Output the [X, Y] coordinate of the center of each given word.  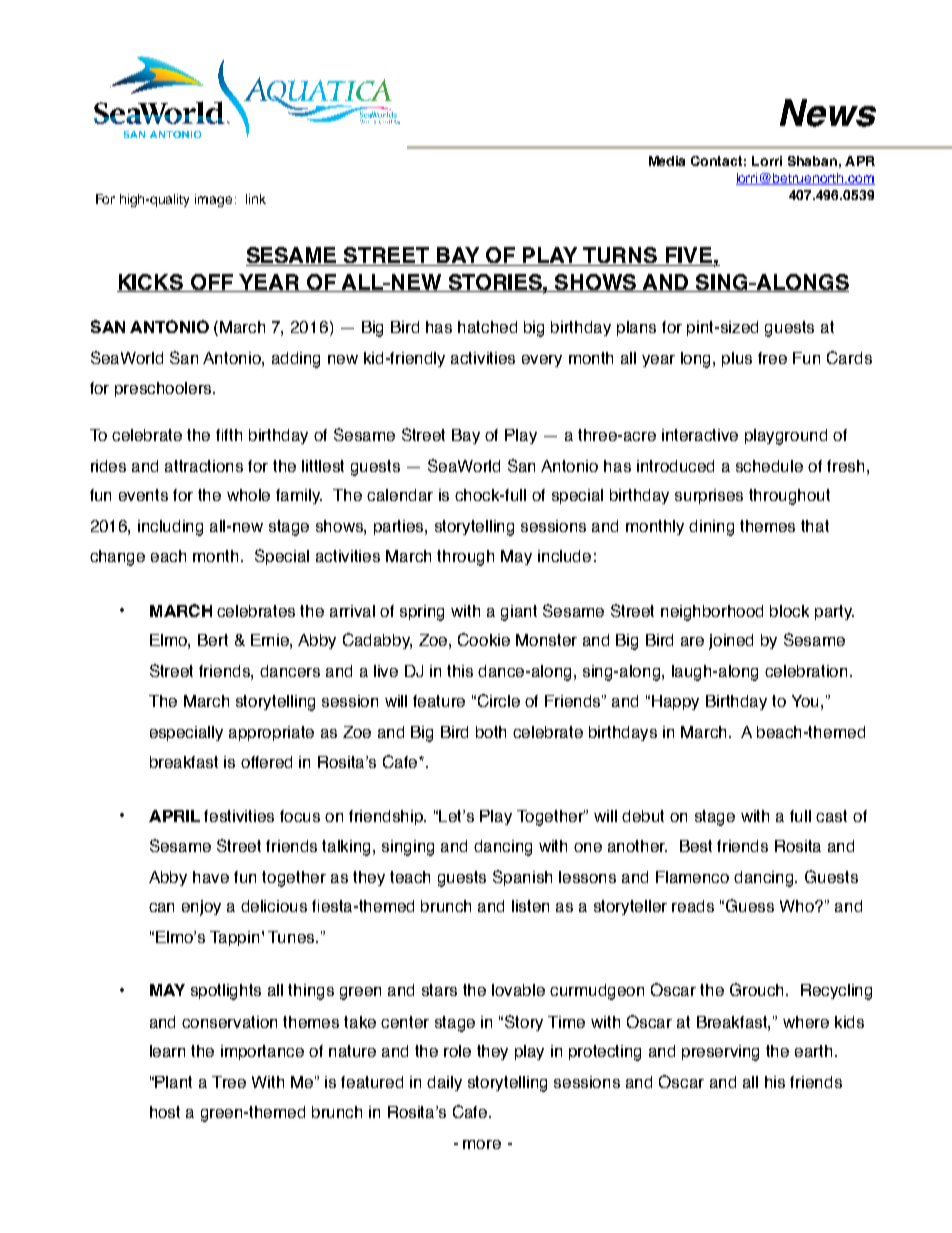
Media [667, 161]
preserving [720, 1053]
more [482, 1144]
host [165, 1112]
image [213, 200]
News [828, 113]
